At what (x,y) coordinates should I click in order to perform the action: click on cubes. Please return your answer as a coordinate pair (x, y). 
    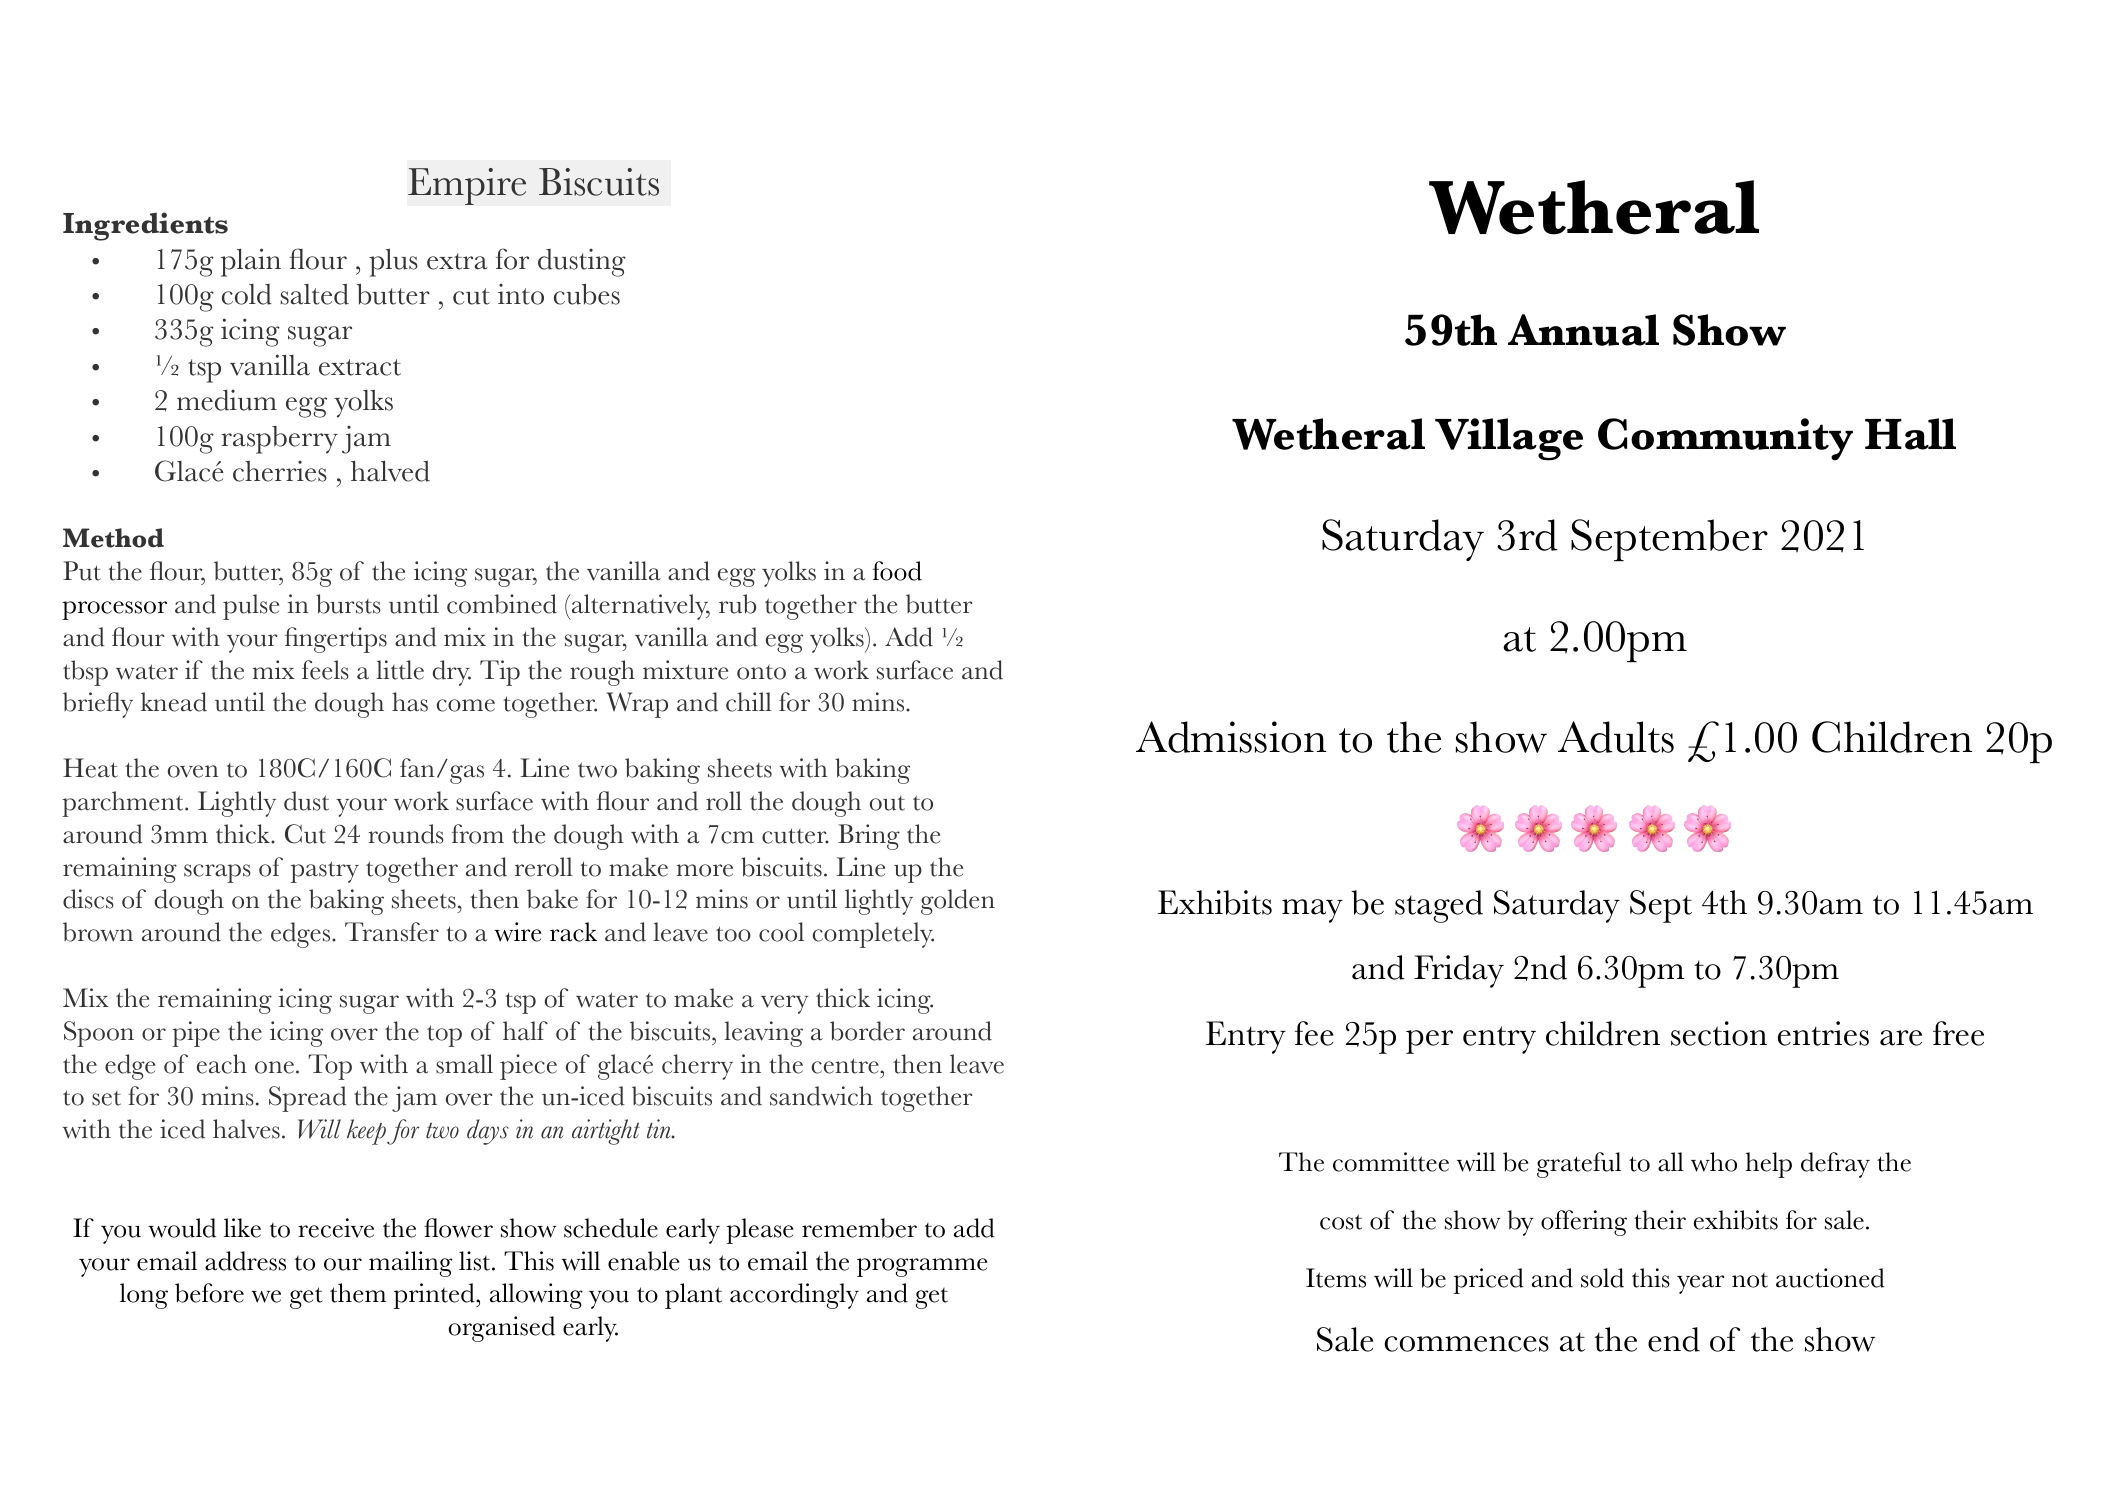
    Looking at the image, I should click on (587, 294).
